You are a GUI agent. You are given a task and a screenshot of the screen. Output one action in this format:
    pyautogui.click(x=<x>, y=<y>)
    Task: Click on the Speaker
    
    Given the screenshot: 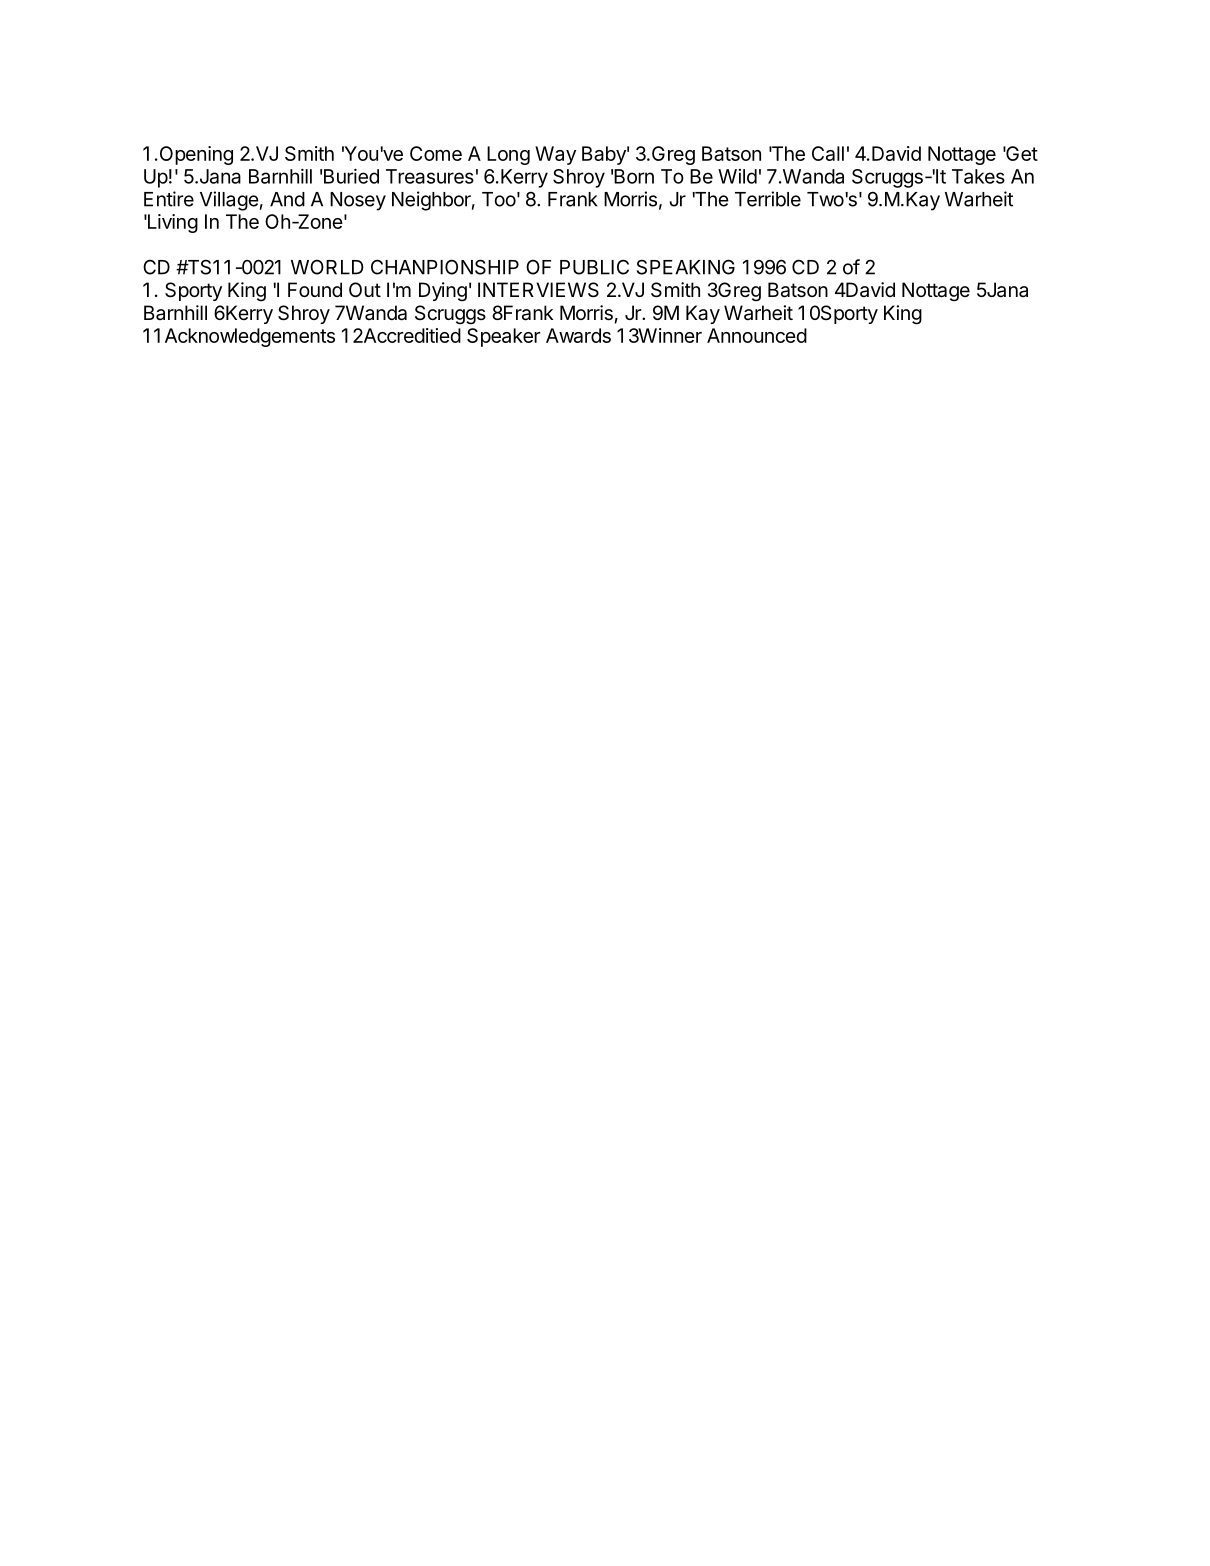 What is the action you would take?
    pyautogui.click(x=504, y=337)
